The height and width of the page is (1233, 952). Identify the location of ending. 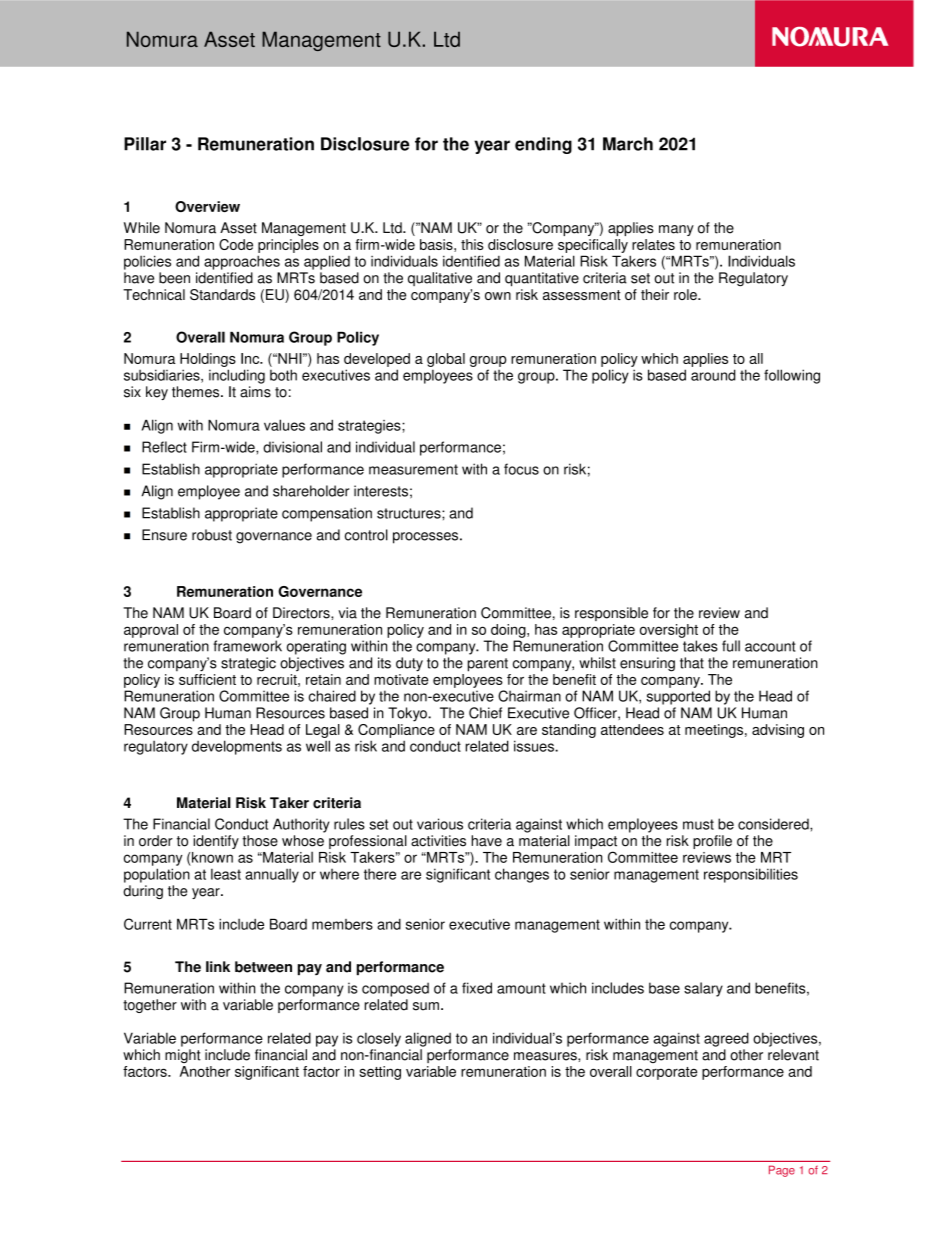
(543, 145).
